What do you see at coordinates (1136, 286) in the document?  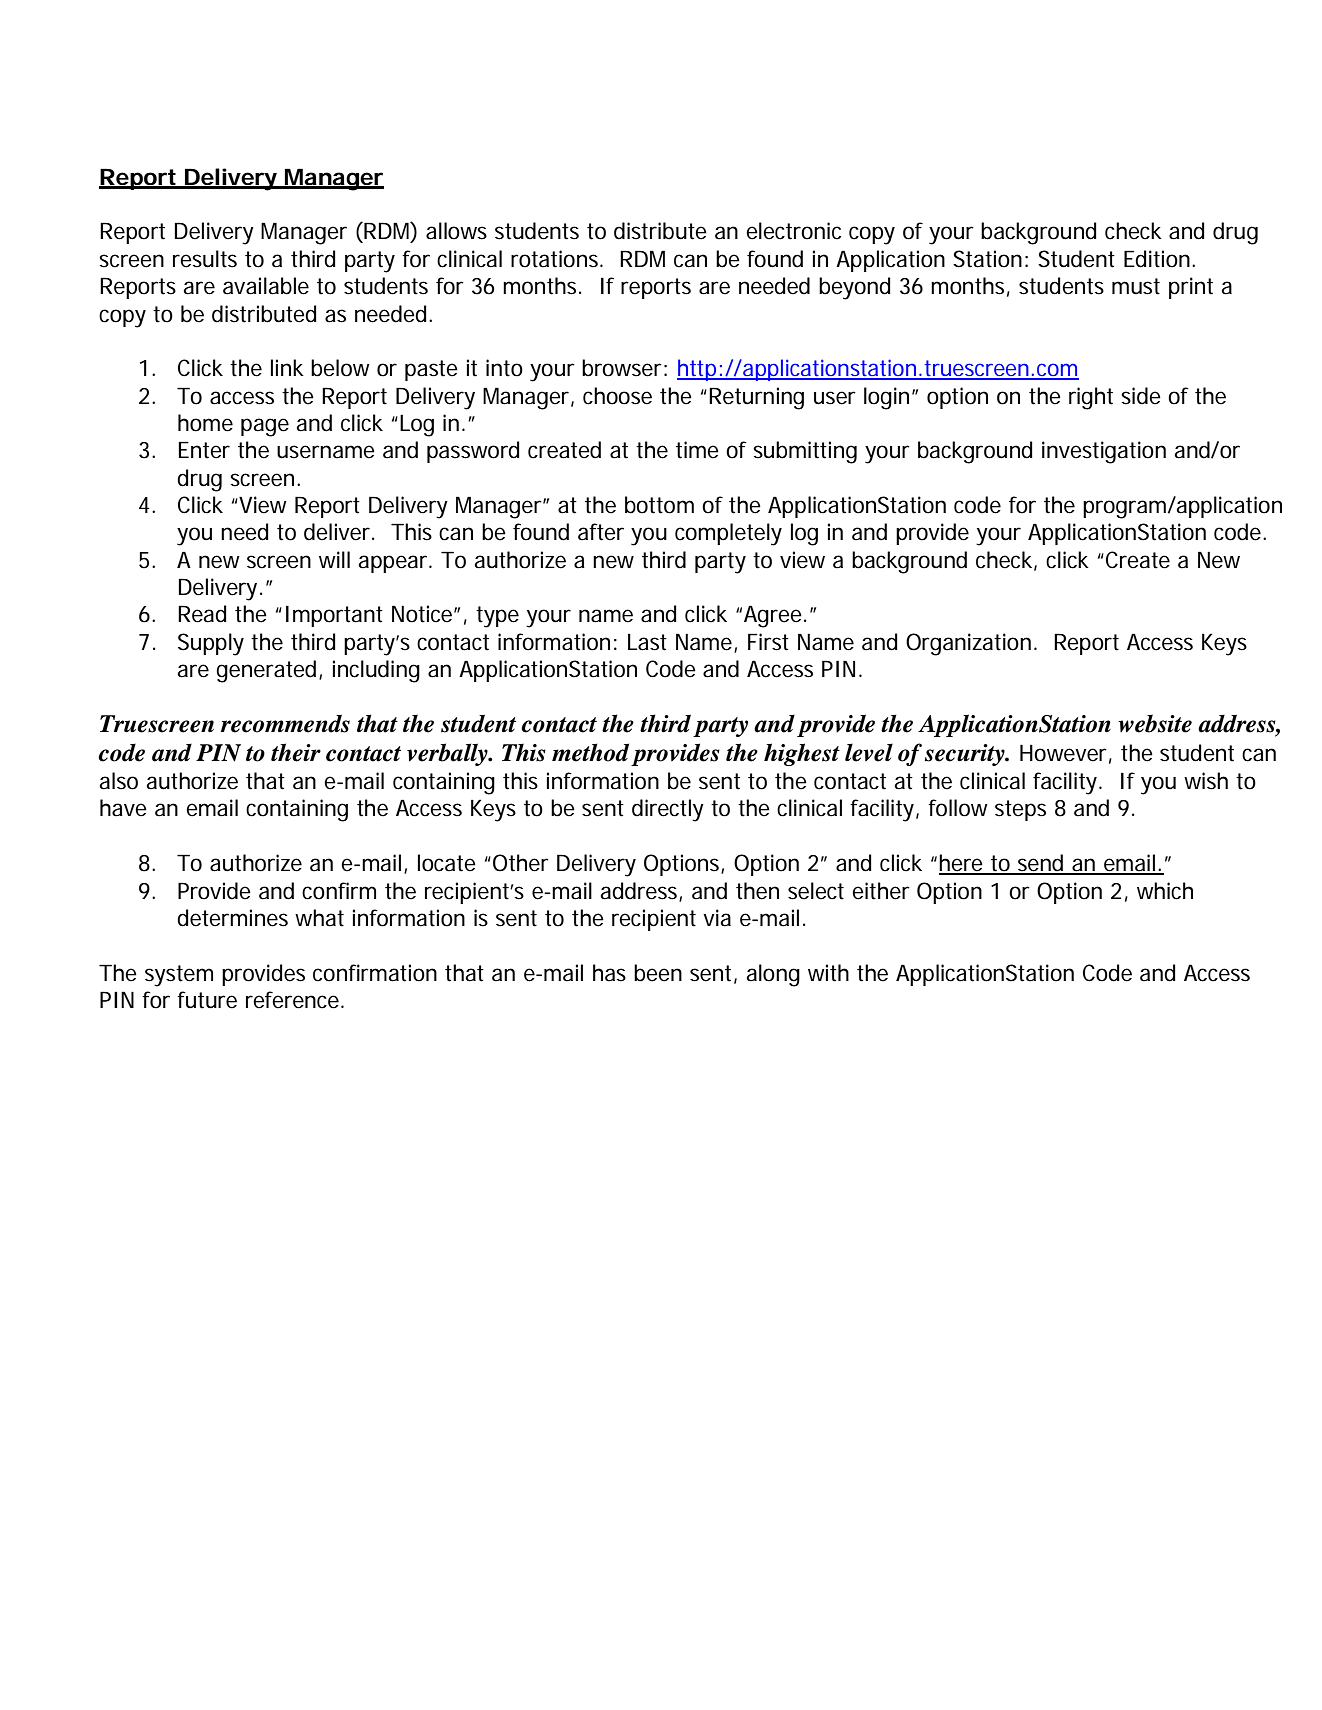 I see `must` at bounding box center [1136, 286].
